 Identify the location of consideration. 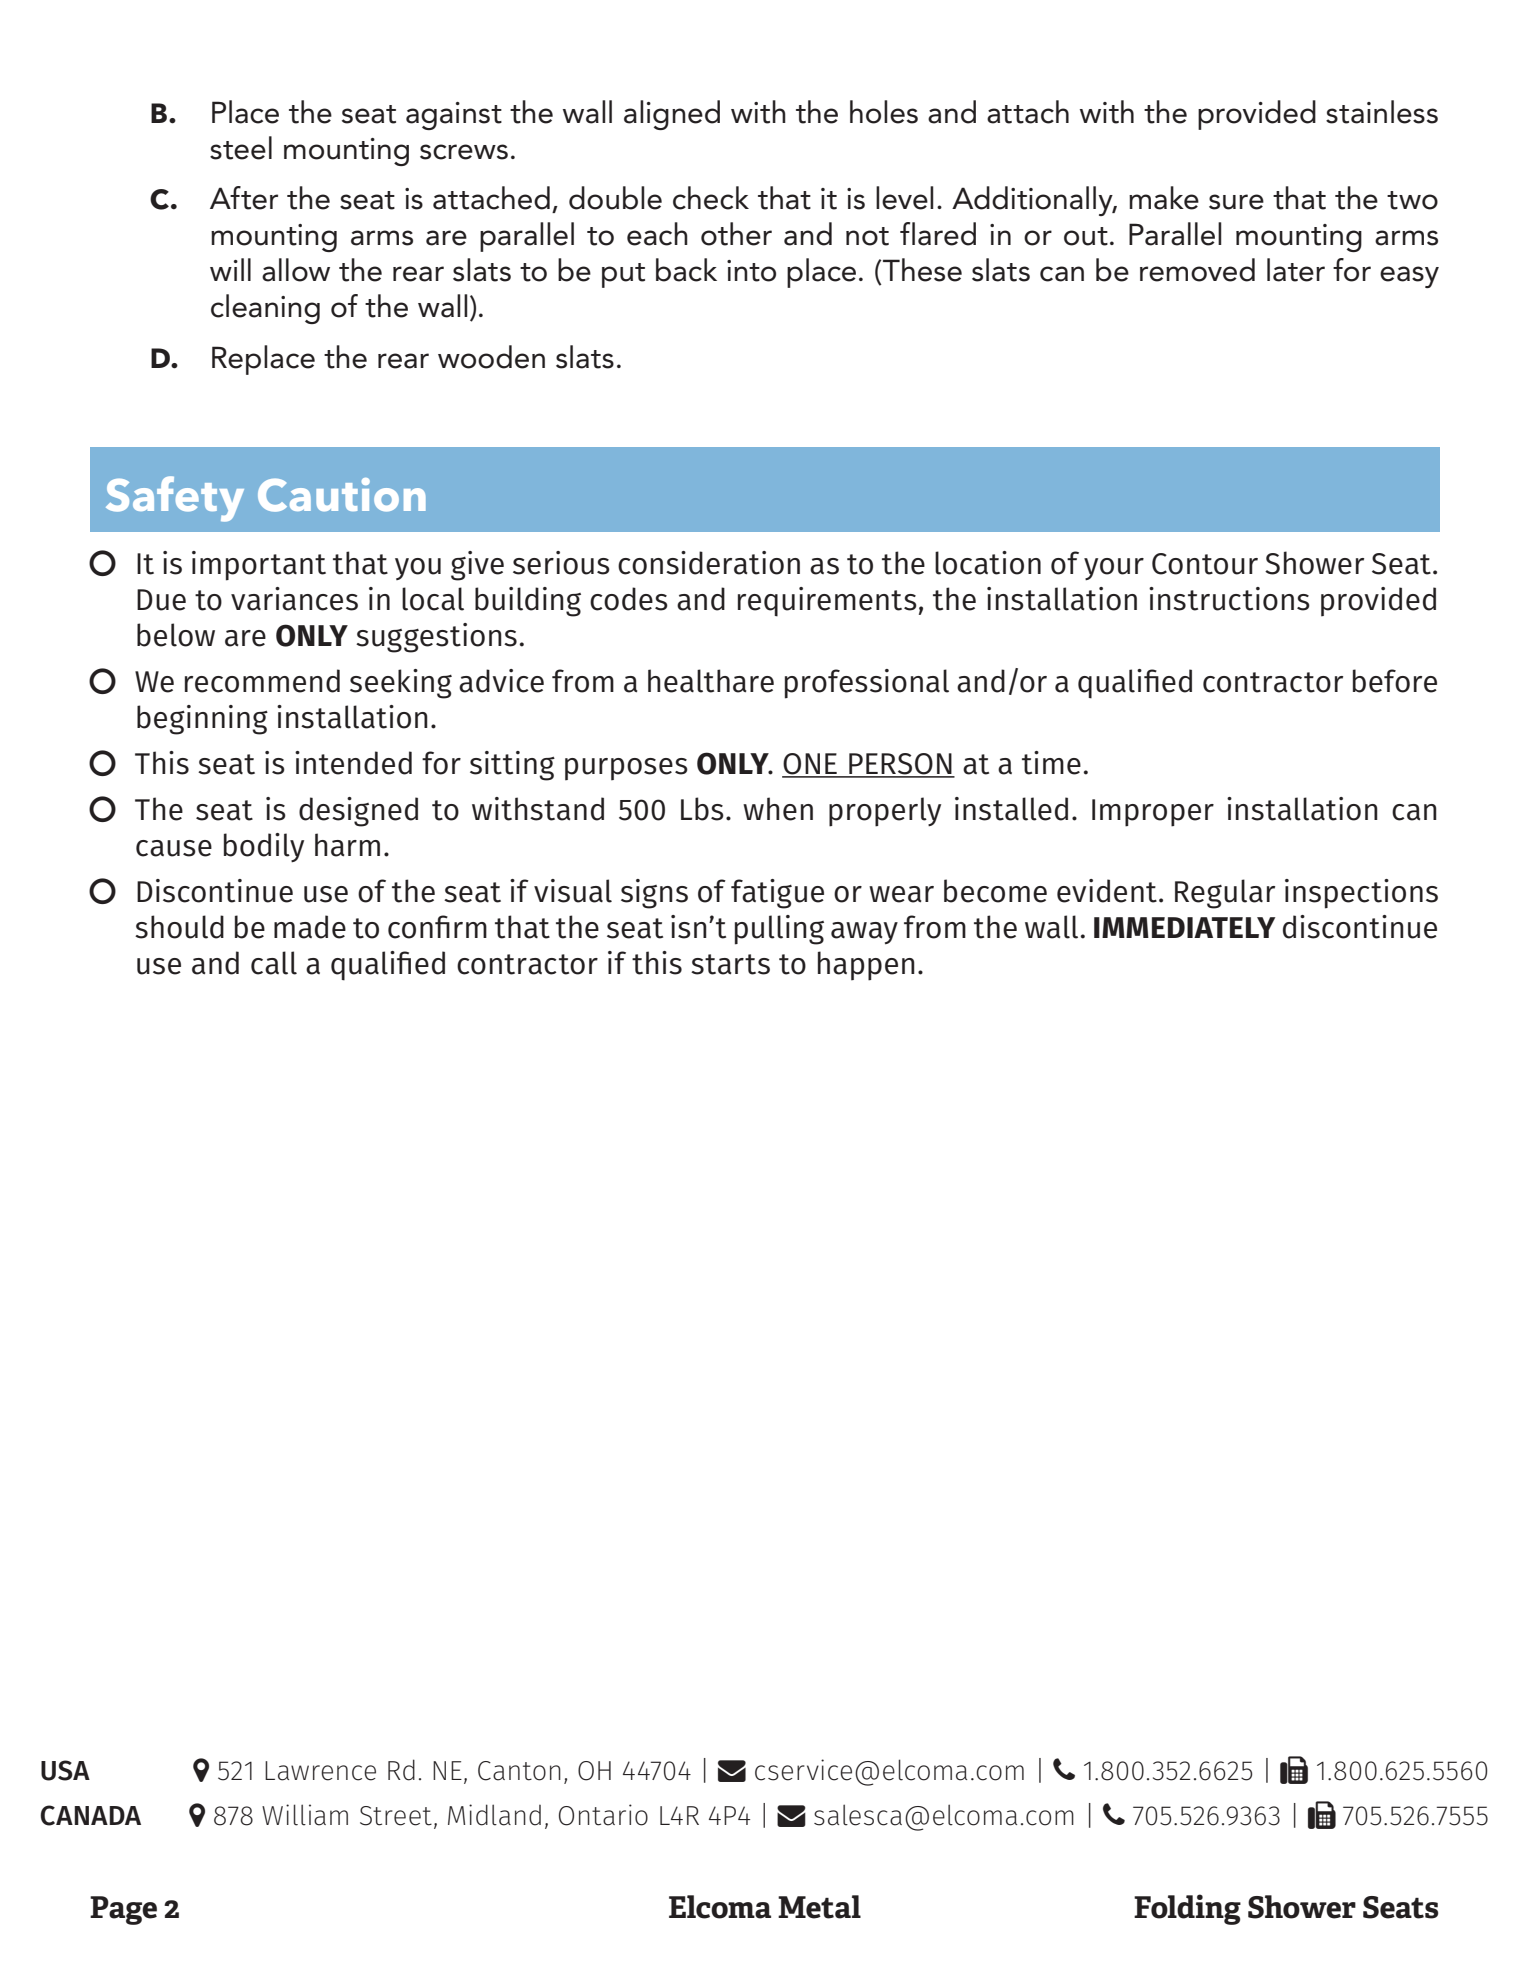
(709, 563).
